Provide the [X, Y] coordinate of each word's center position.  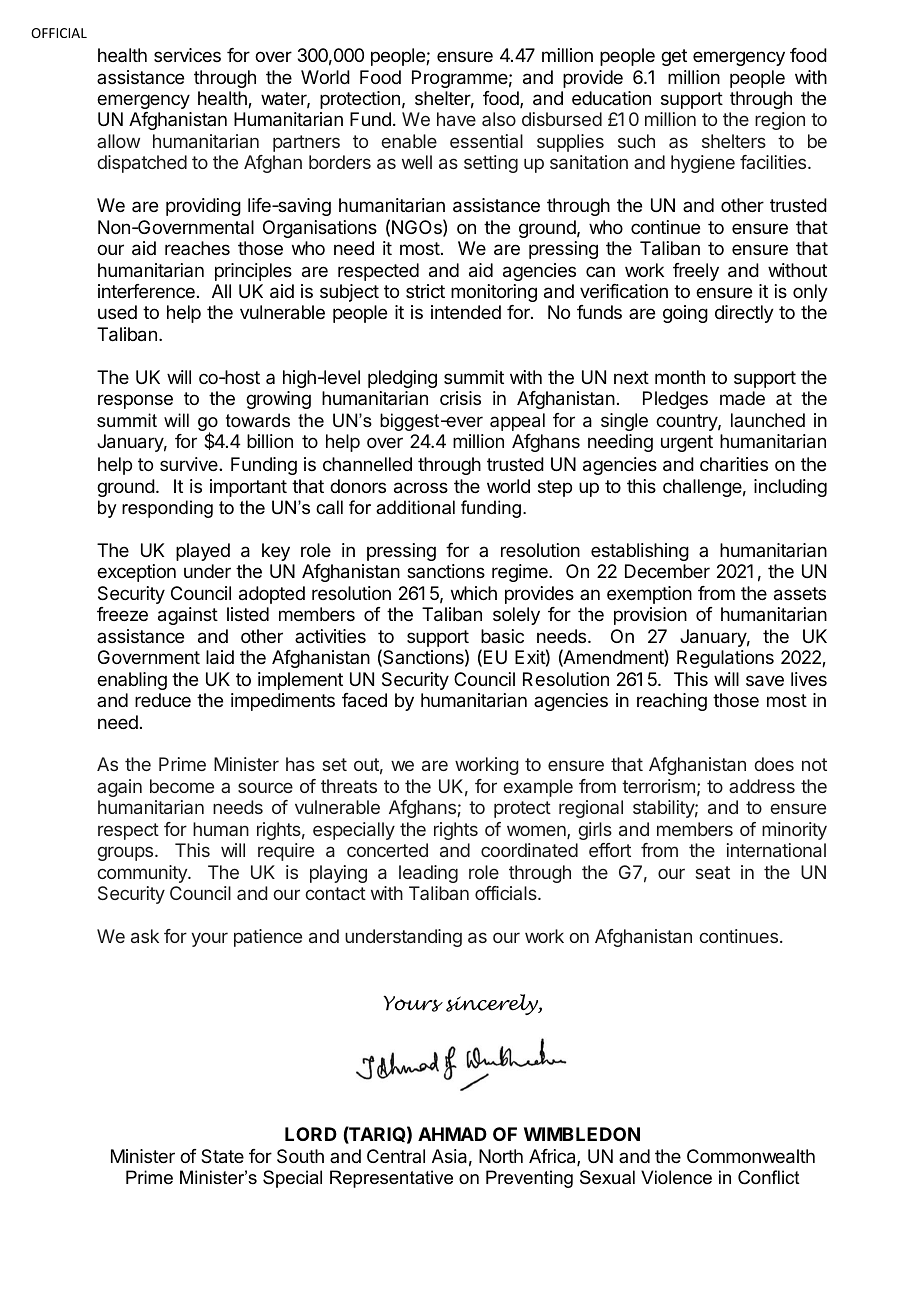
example [538, 788]
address [762, 786]
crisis [460, 398]
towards [258, 420]
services [187, 55]
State [222, 1156]
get [674, 57]
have [456, 119]
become [182, 786]
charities [734, 464]
